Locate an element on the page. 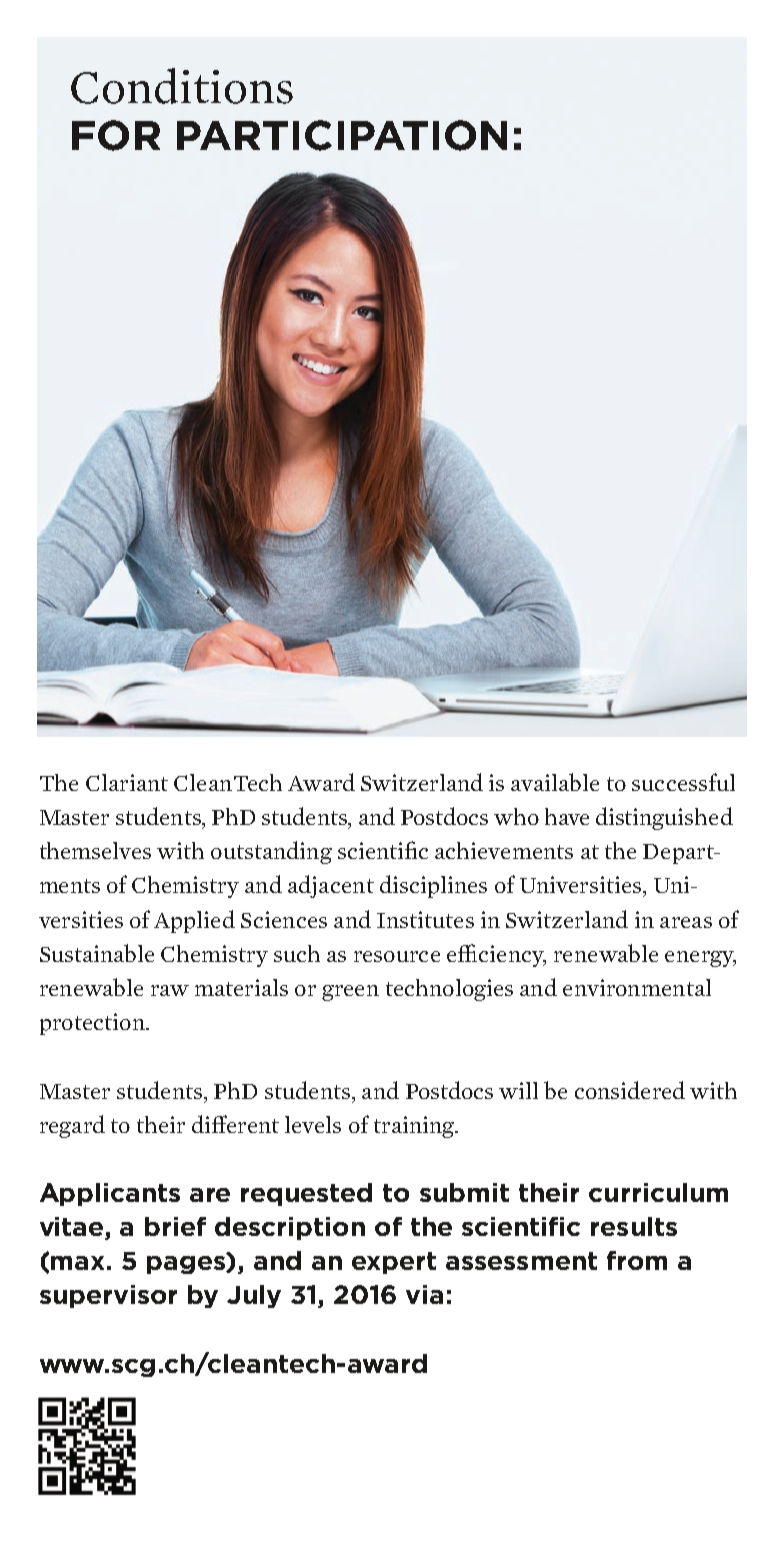  participation is located at coordinates (342, 135).
